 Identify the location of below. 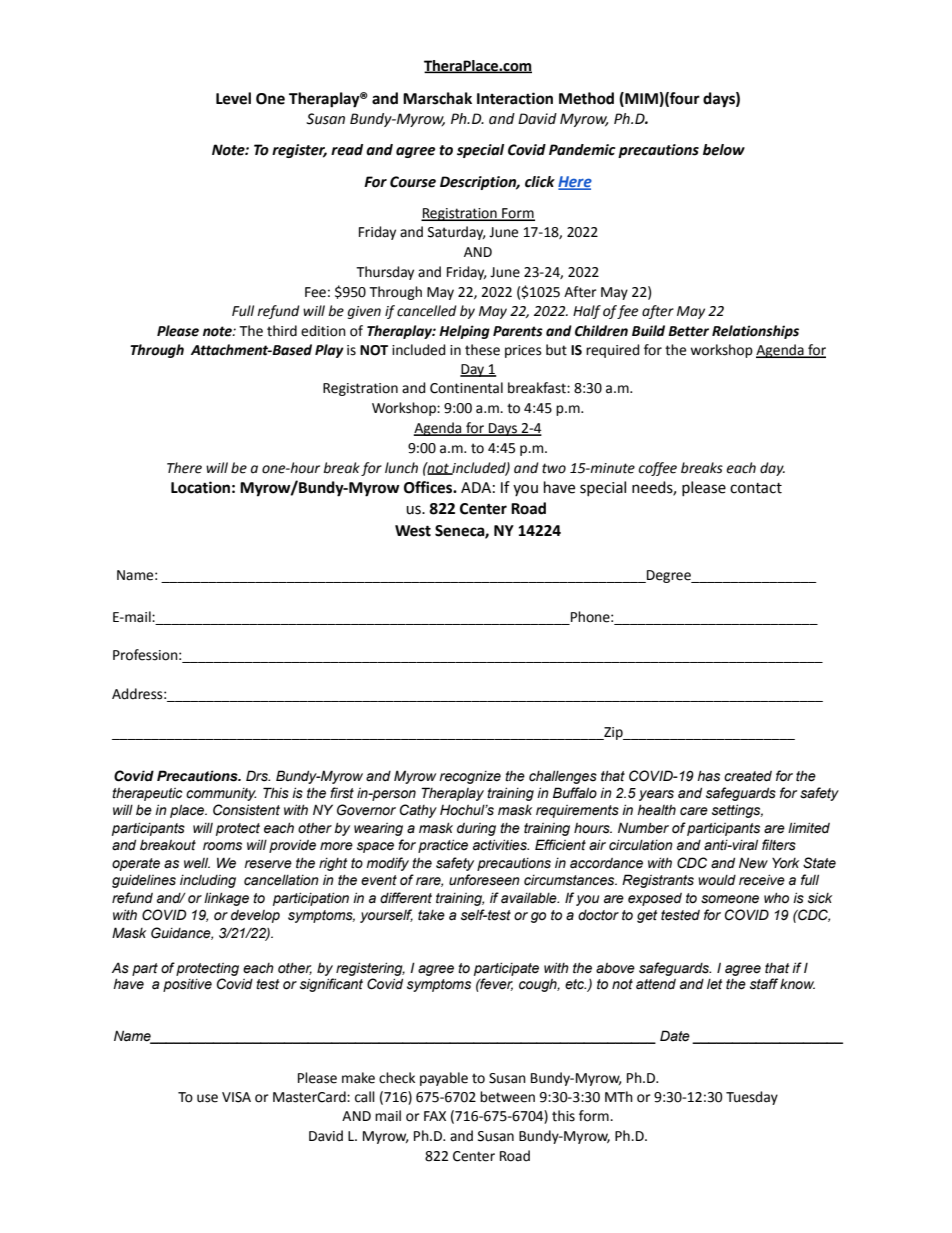
(724, 150).
